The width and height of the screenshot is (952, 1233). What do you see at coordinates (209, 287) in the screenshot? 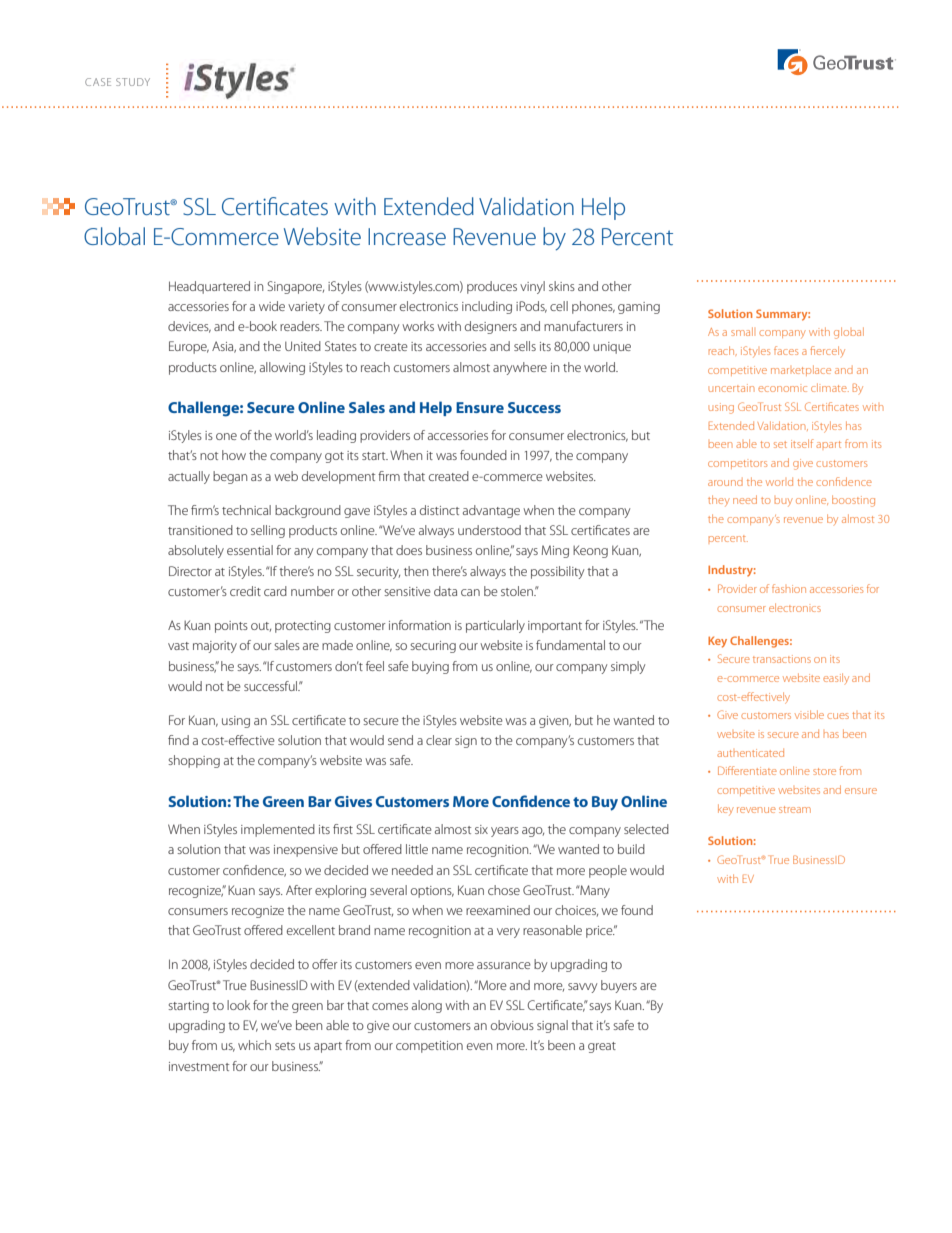
I see `Headquartered` at bounding box center [209, 287].
